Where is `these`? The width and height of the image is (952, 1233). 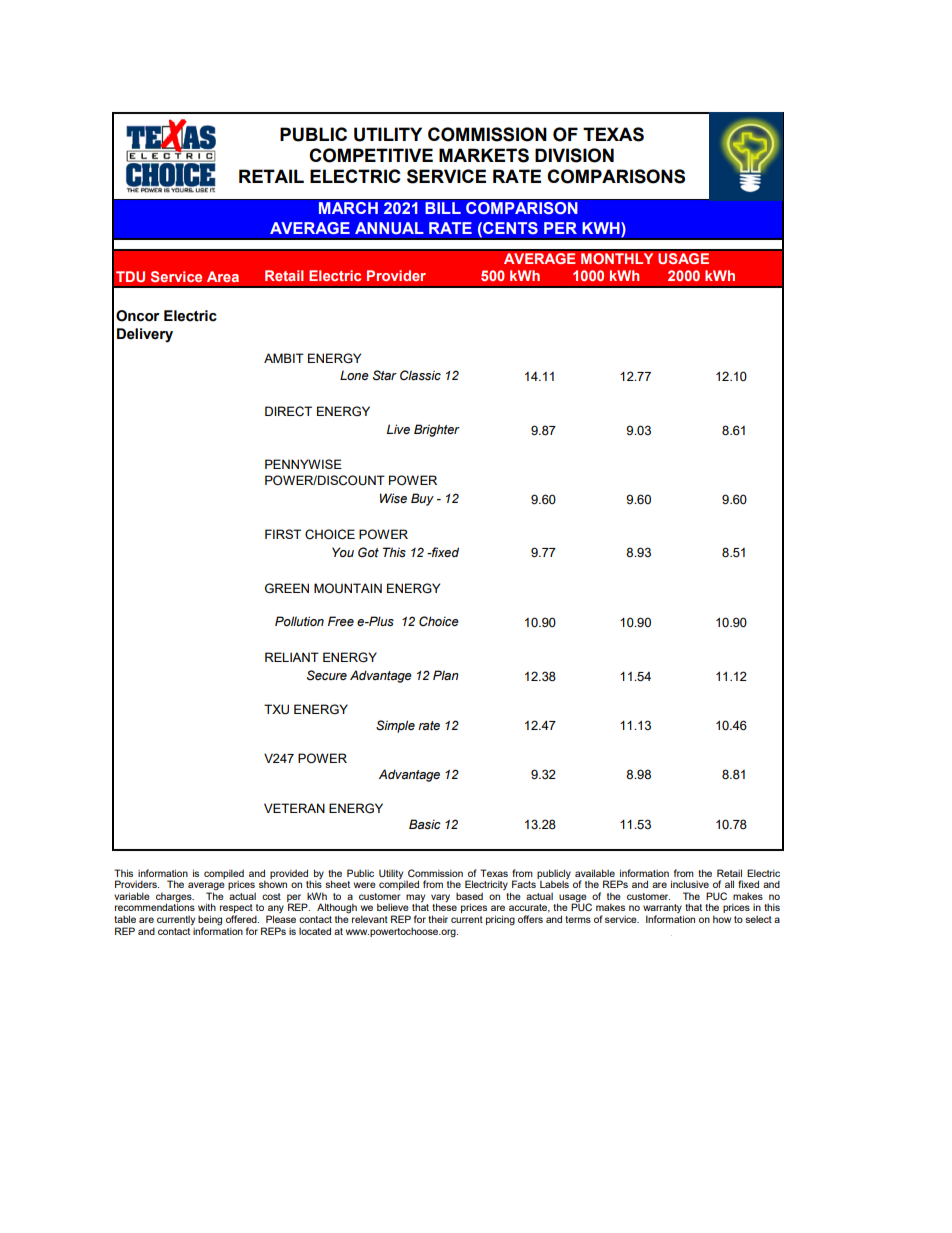
these is located at coordinates (444, 907).
